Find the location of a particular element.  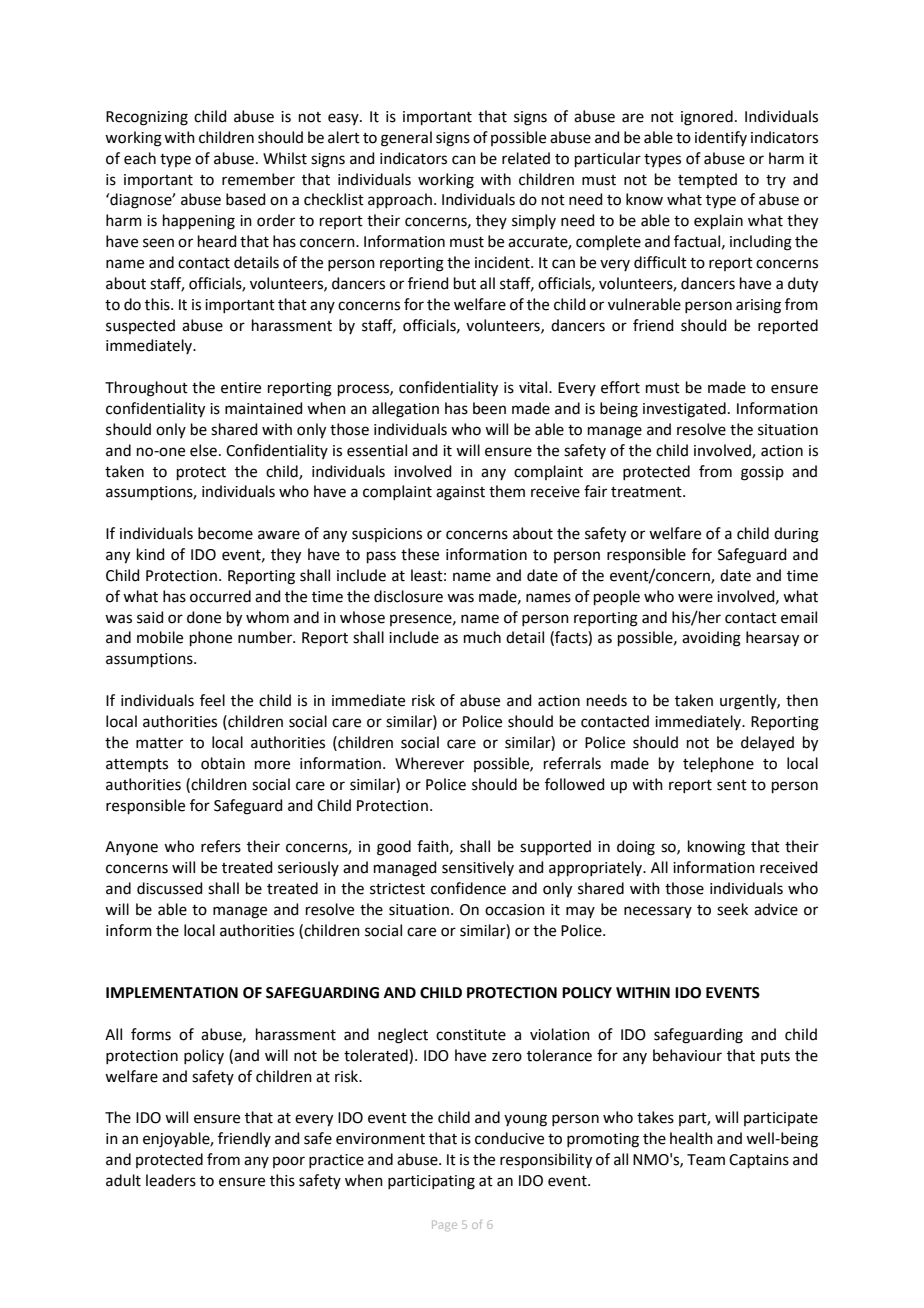

remember is located at coordinates (258, 179).
